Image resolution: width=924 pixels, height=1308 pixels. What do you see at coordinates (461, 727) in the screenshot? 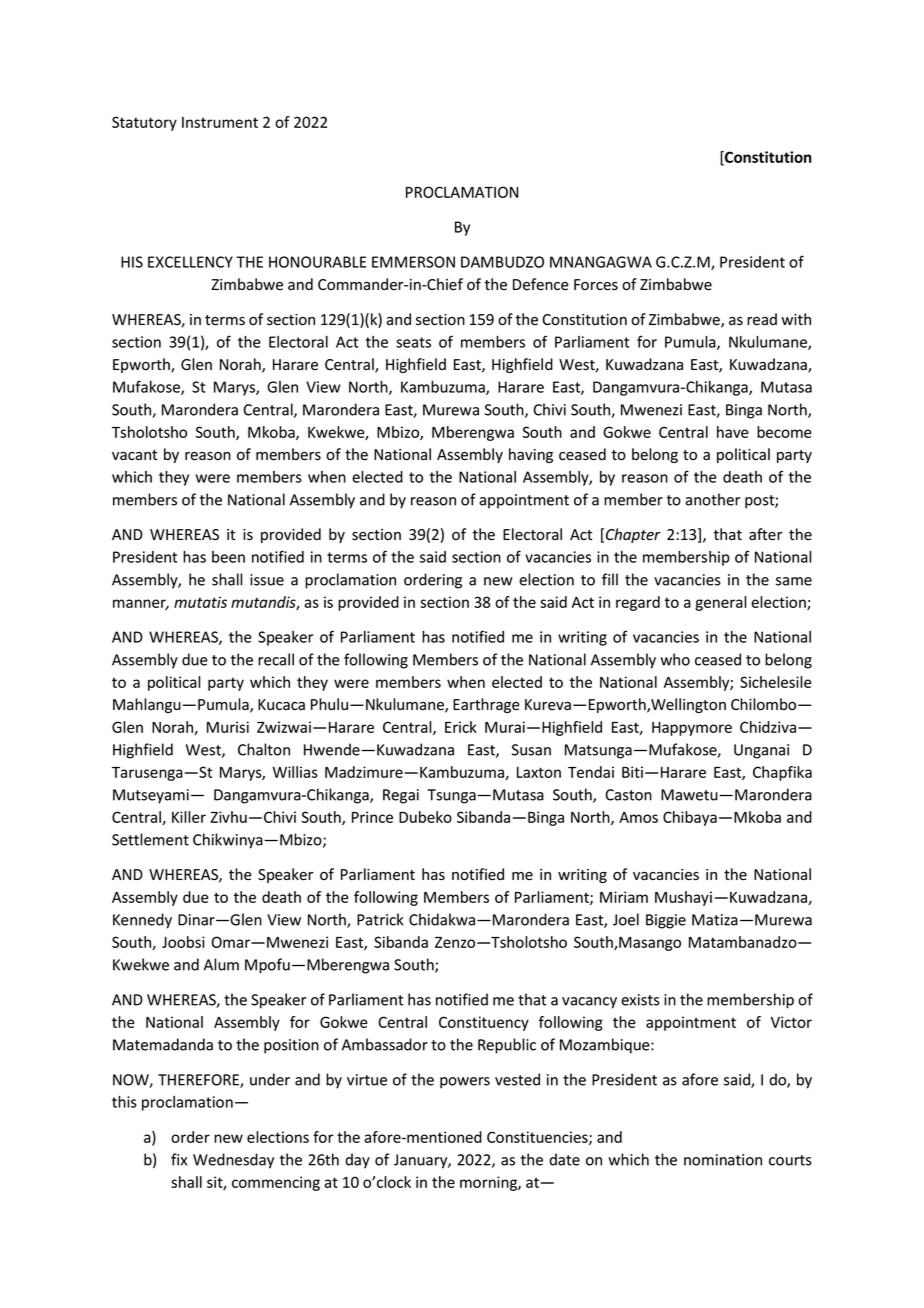
I see `Erick` at bounding box center [461, 727].
